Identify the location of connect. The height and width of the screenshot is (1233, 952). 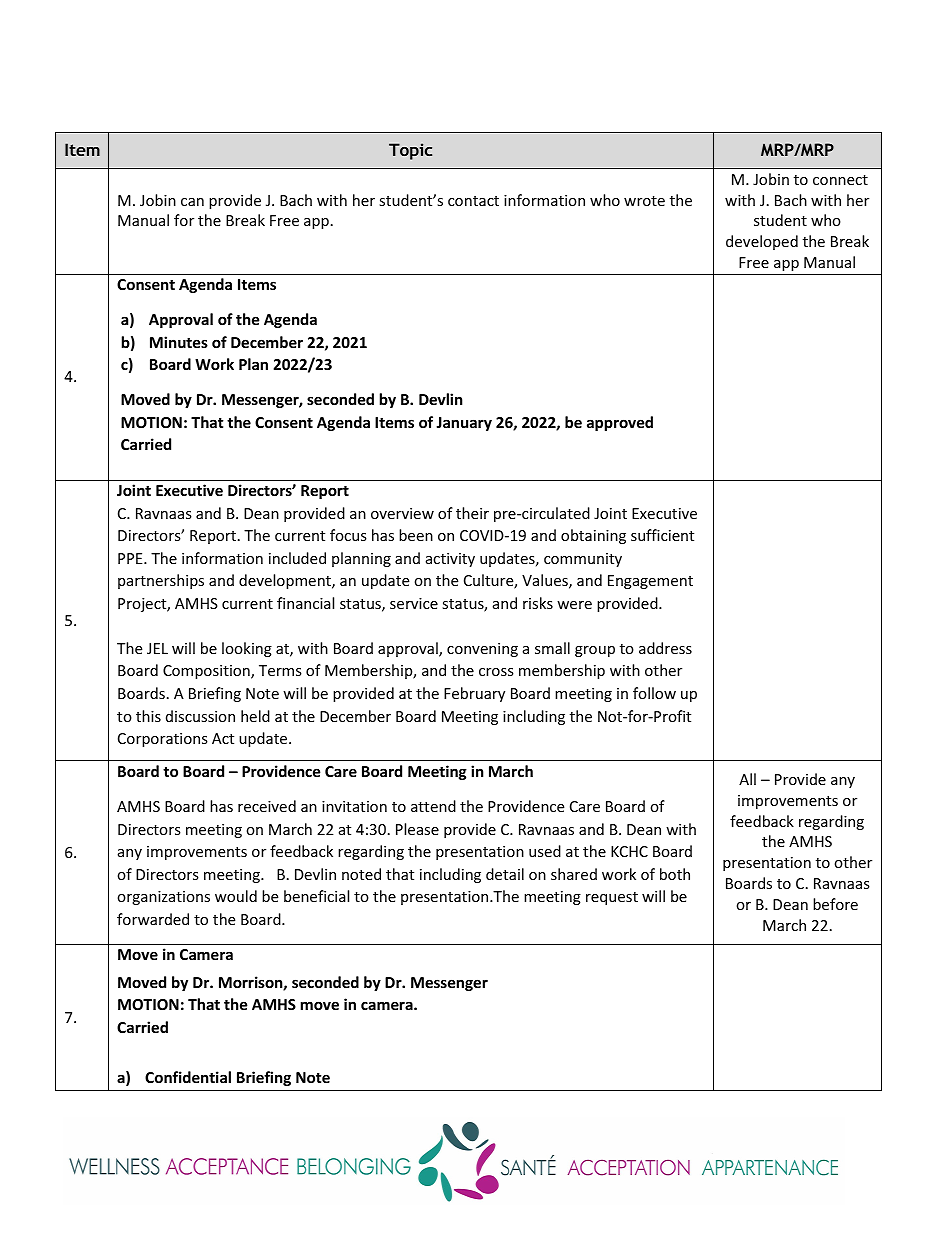
(840, 180).
